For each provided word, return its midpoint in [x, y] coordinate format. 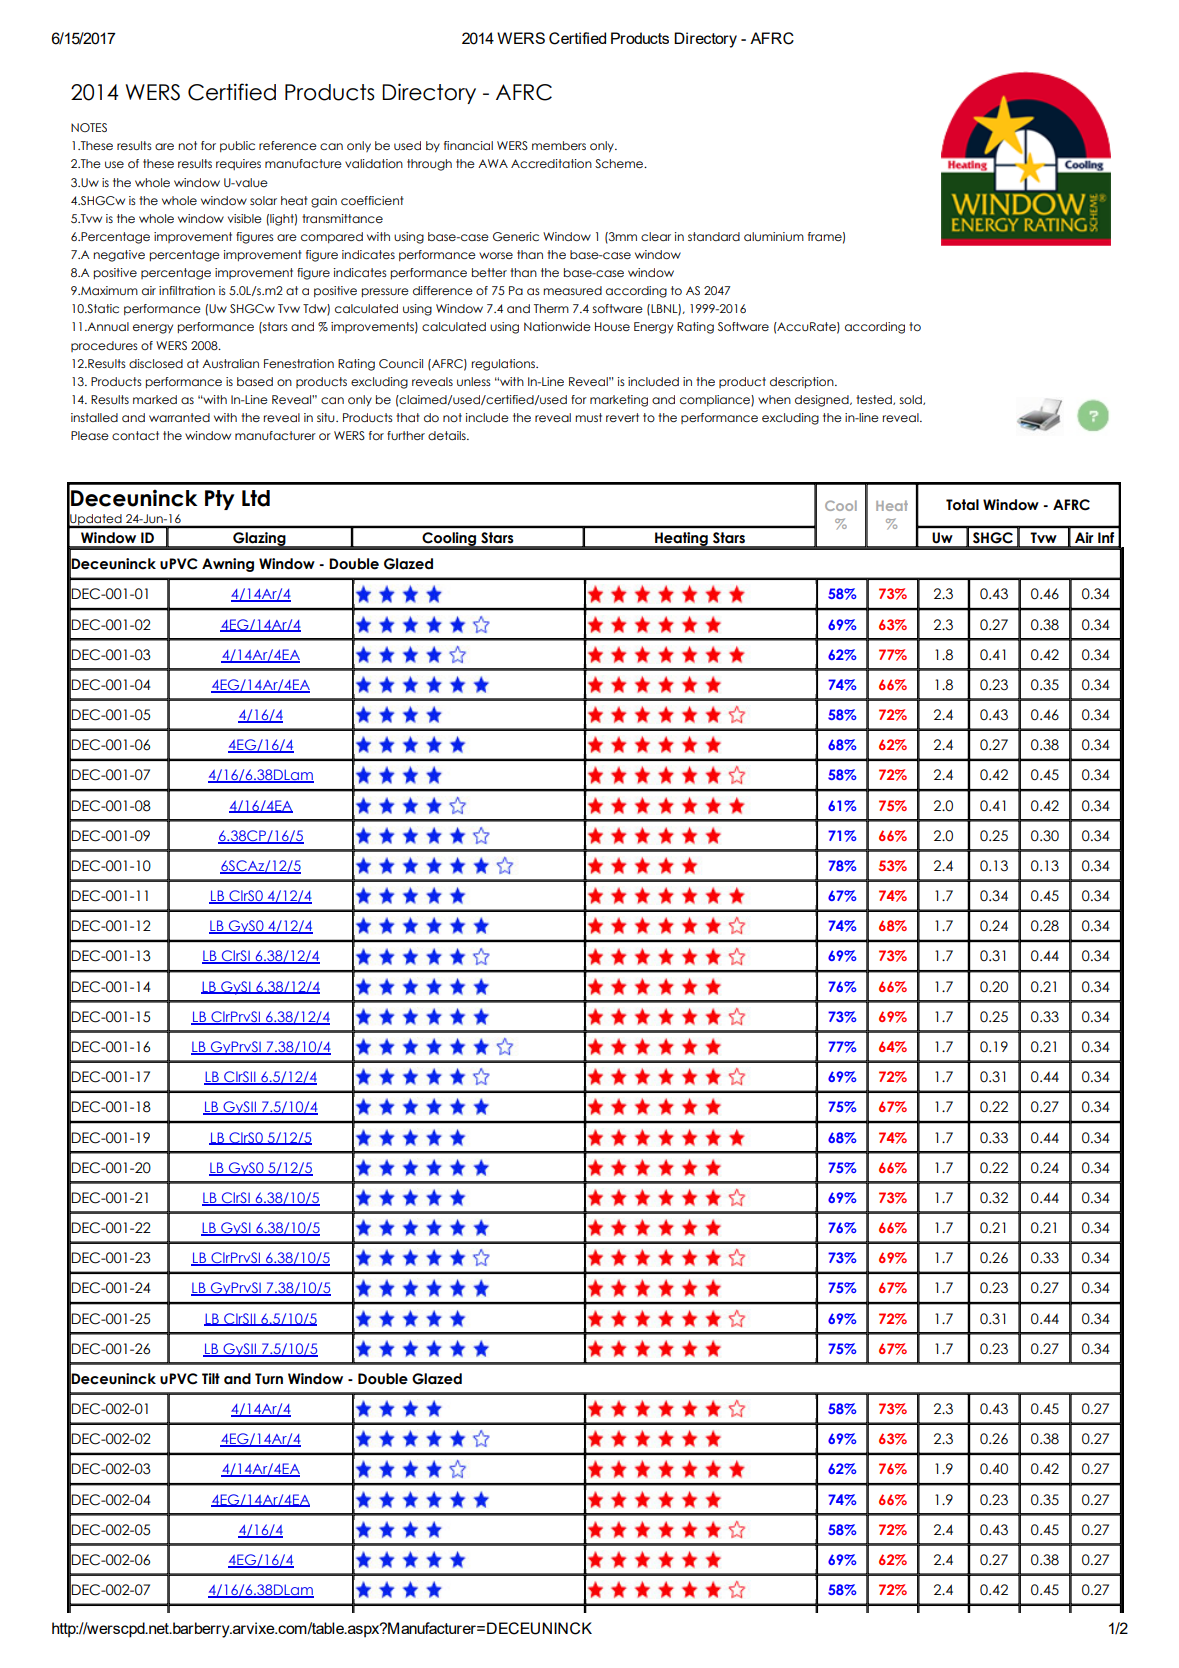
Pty [220, 500]
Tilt [211, 1378]
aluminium [774, 236]
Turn [269, 1379]
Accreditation [551, 163]
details [448, 435]
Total [962, 505]
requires [238, 164]
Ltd [256, 498]
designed [823, 401]
